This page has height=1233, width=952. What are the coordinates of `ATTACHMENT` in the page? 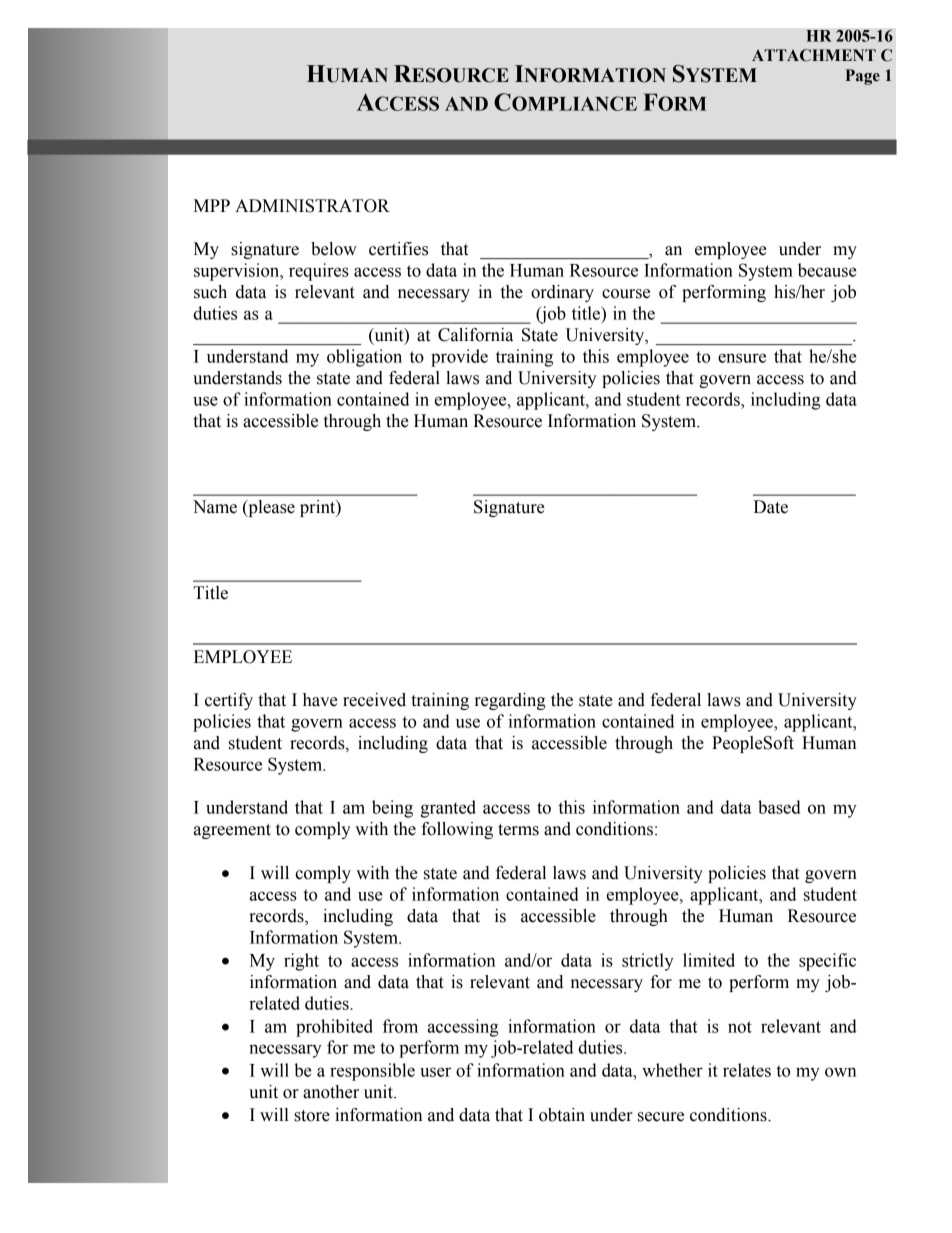 It's located at (814, 55).
